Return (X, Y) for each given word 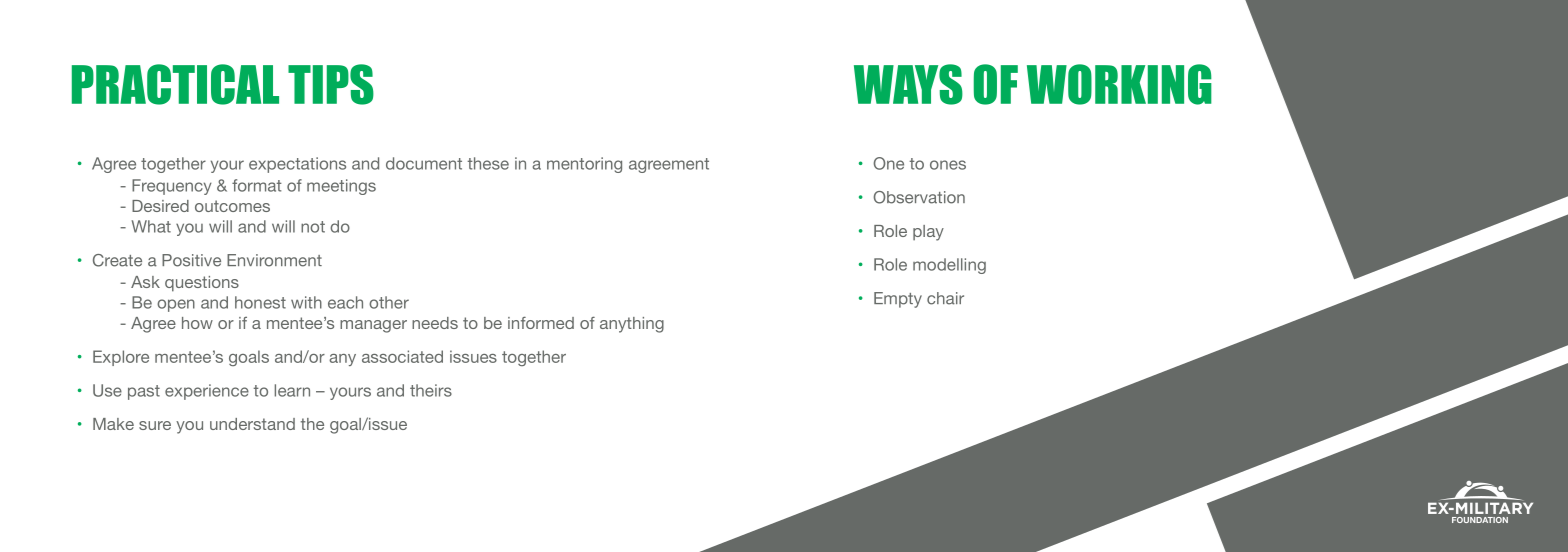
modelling (949, 266)
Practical (175, 84)
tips (331, 84)
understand (252, 424)
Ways (908, 84)
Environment (274, 260)
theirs (431, 390)
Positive (191, 260)
